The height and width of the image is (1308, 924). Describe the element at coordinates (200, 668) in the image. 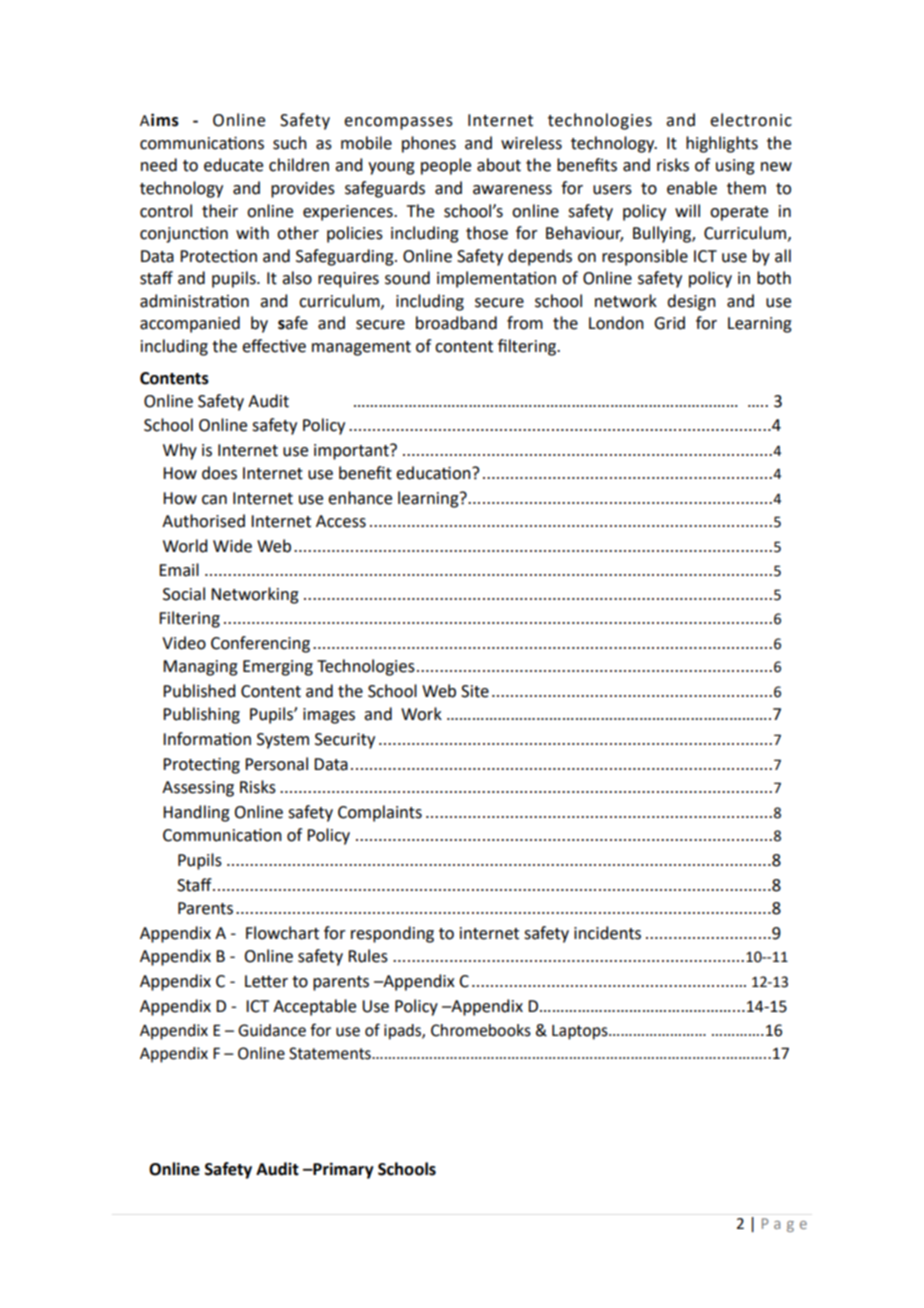

I see `Managing` at that location.
